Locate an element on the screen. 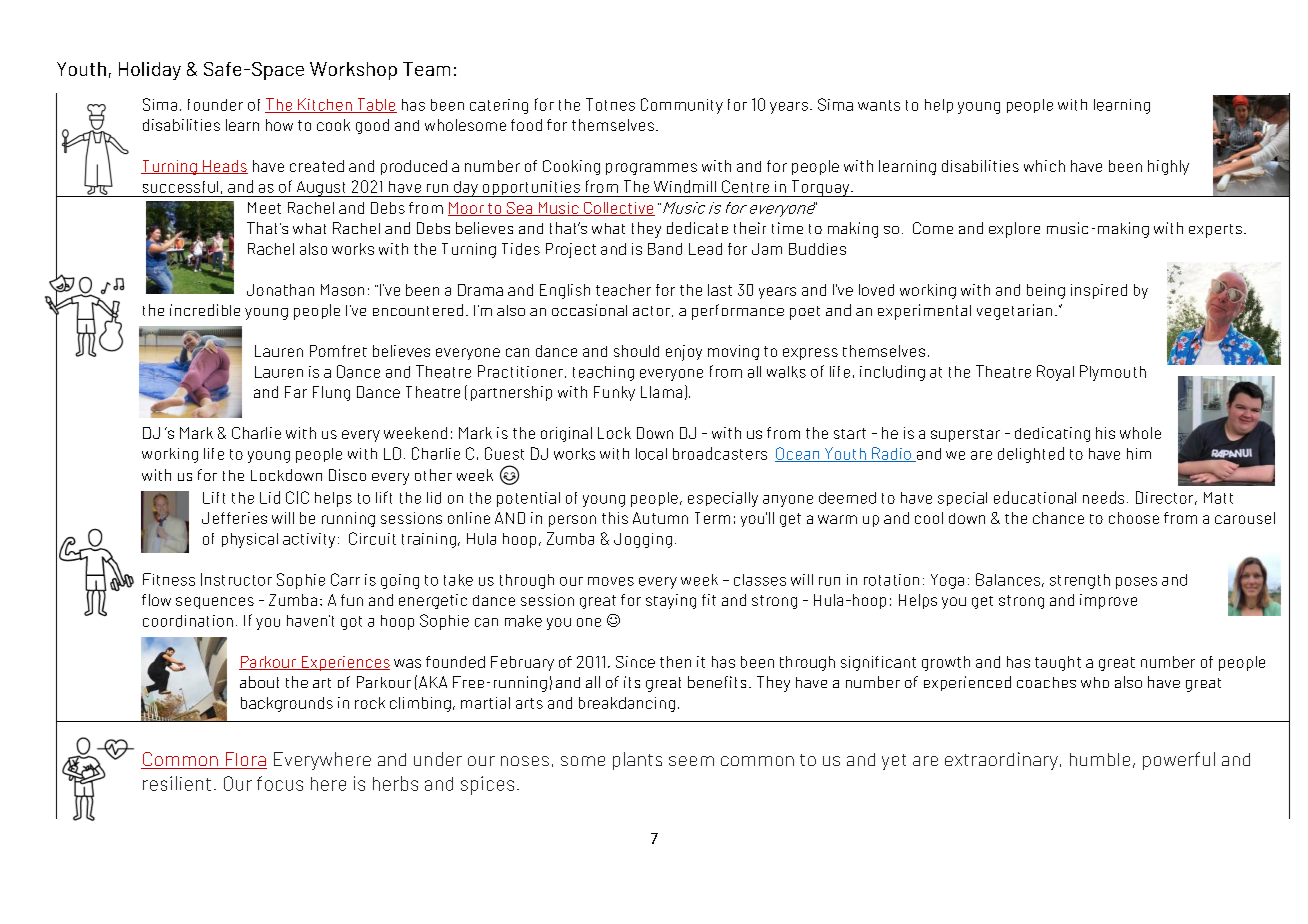  Jonathan is located at coordinates (280, 290).
